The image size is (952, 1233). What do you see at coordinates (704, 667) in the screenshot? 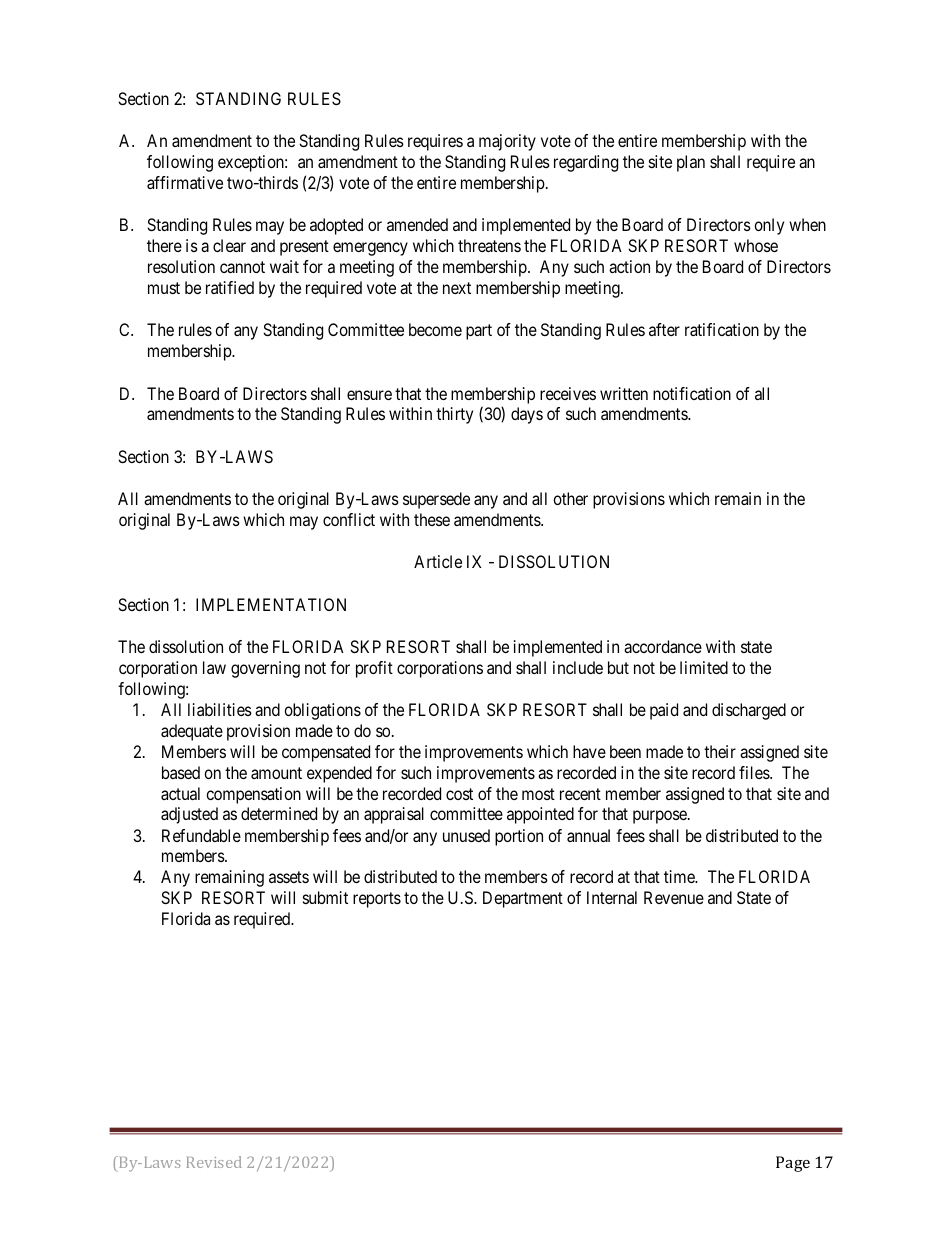
I see `limited` at bounding box center [704, 667].
